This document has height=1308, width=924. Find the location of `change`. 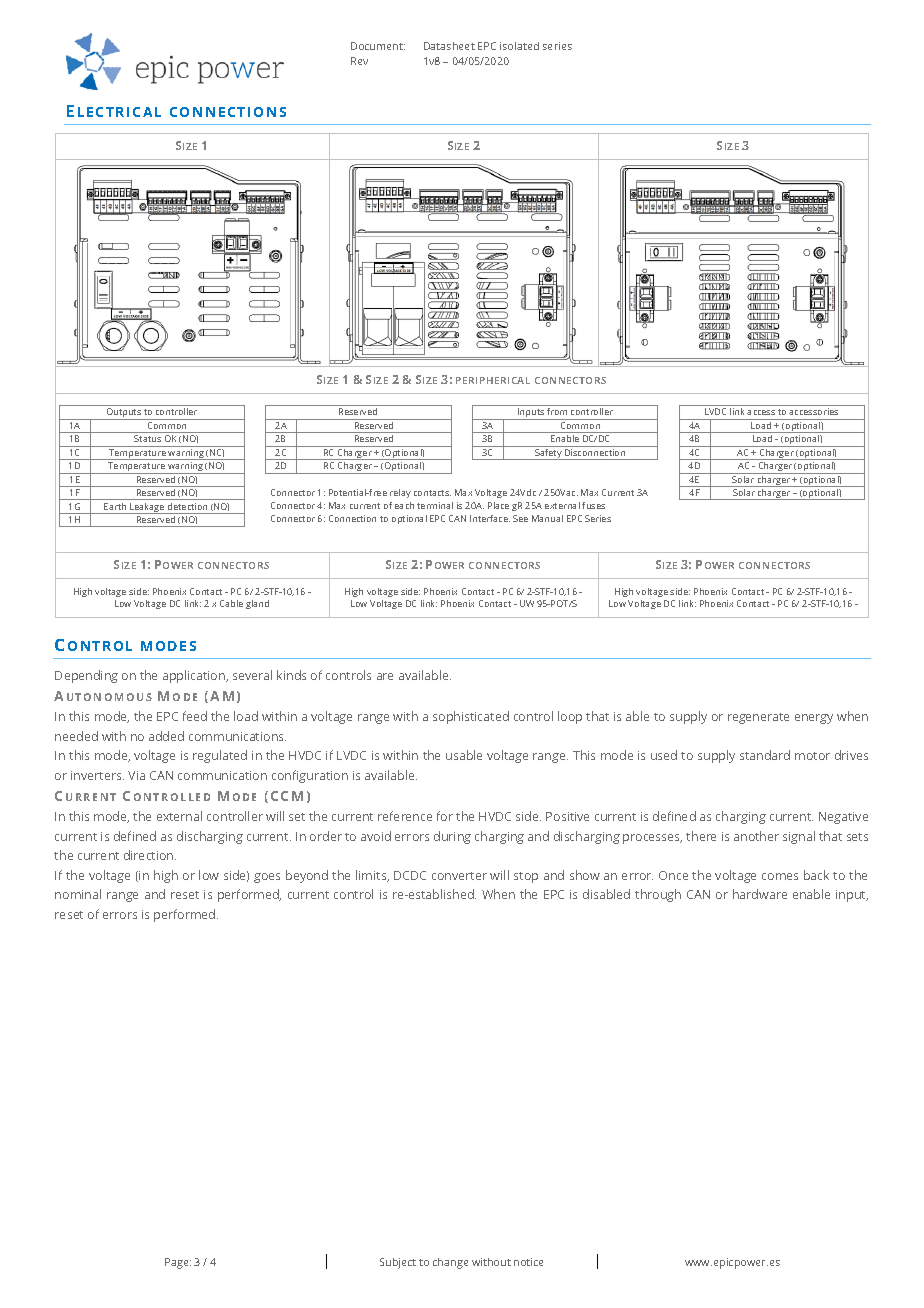

change is located at coordinates (450, 1263).
